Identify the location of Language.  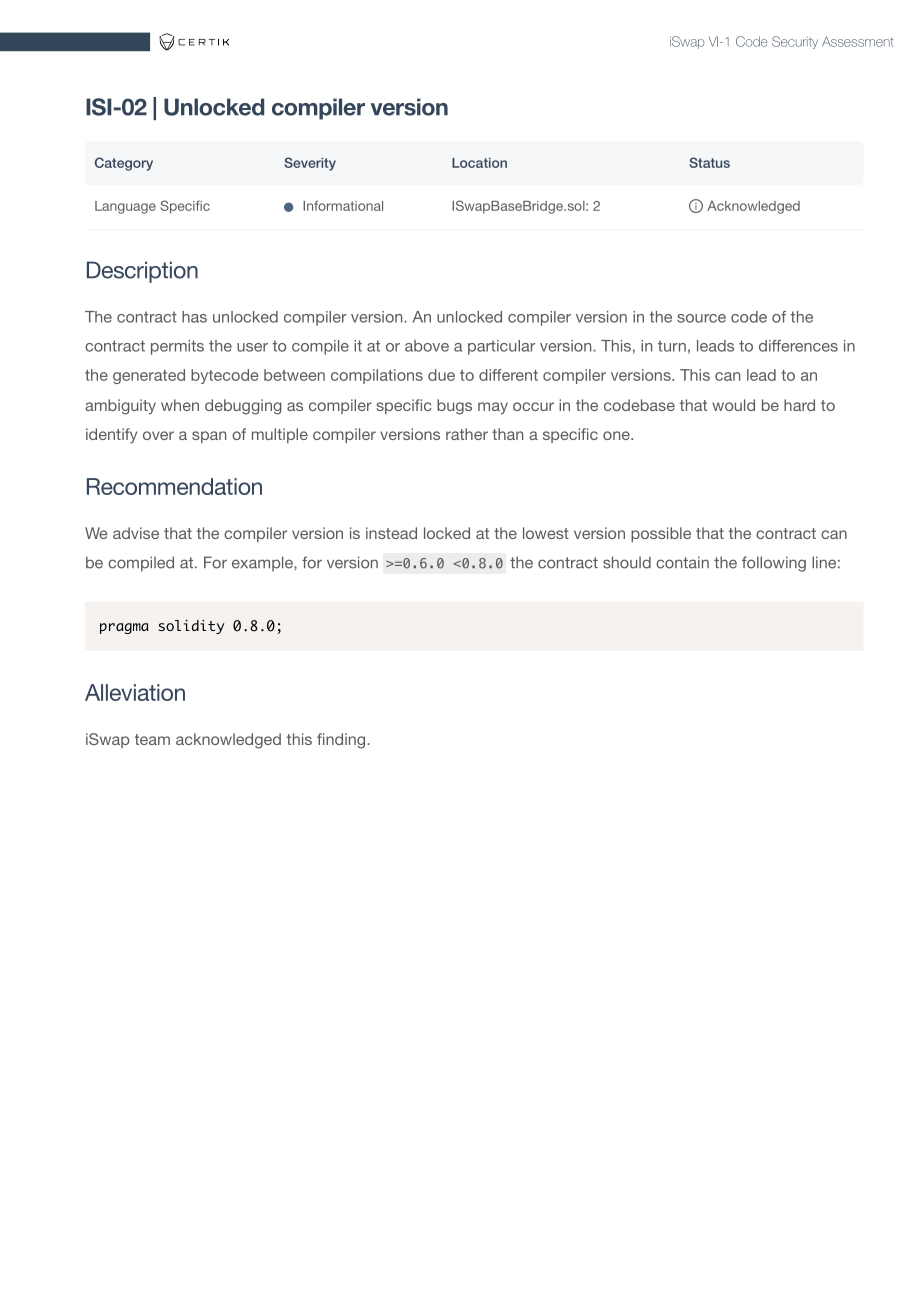
(125, 207).
